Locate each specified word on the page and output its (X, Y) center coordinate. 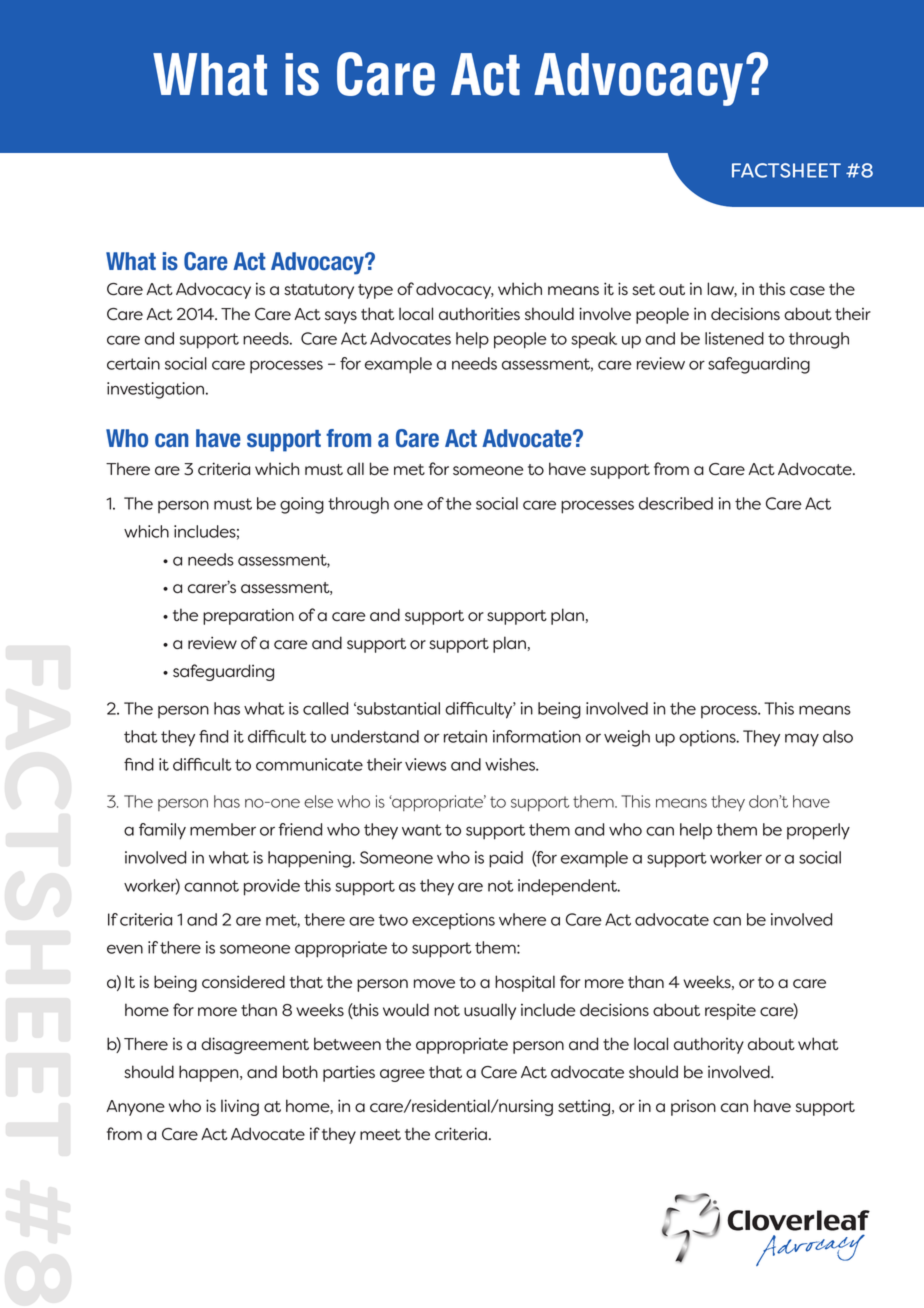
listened (734, 338)
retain (465, 736)
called (325, 708)
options (708, 738)
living (240, 1107)
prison (693, 1108)
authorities (479, 314)
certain (133, 363)
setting (585, 1108)
